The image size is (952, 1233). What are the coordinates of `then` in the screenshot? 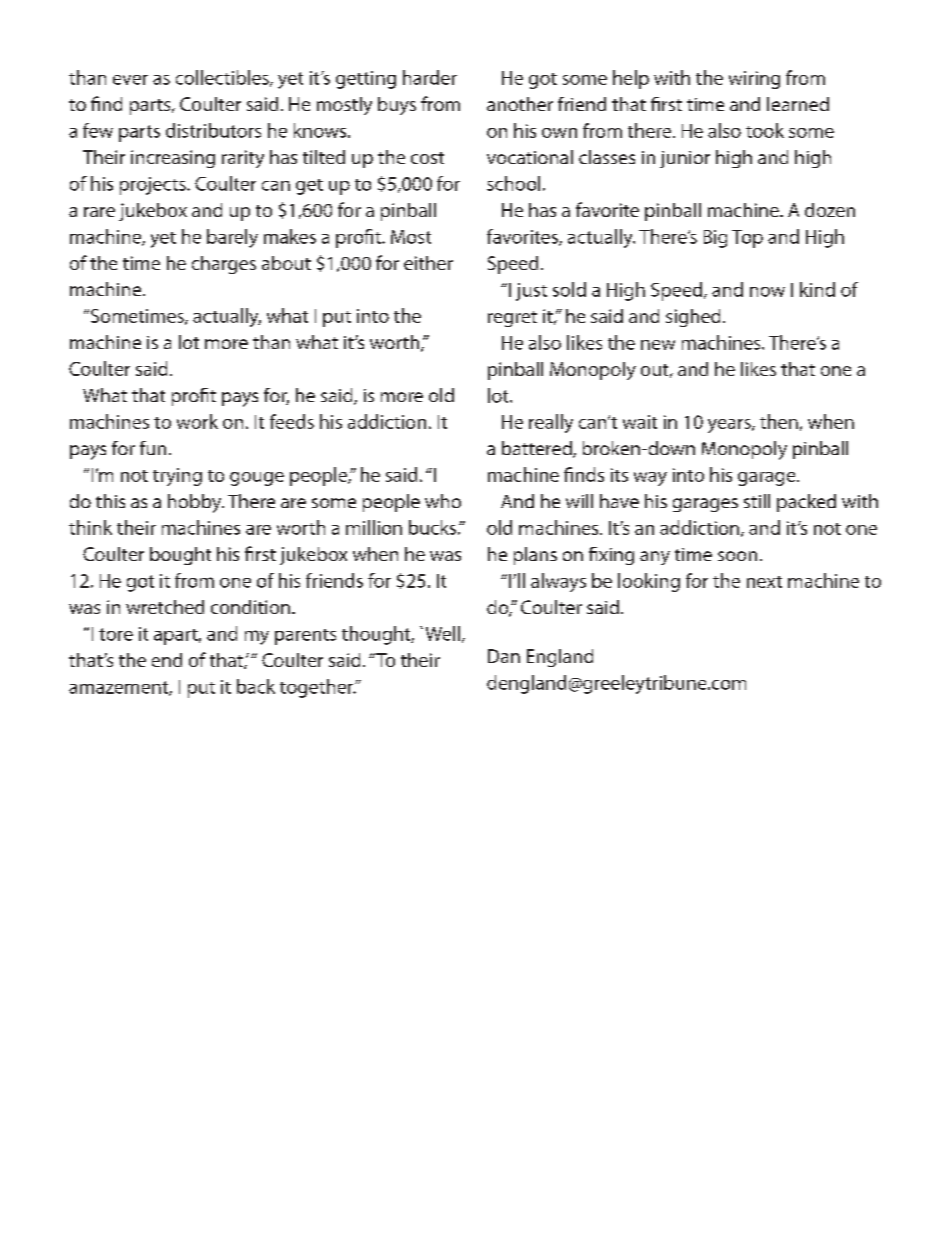 It's located at (779, 421).
